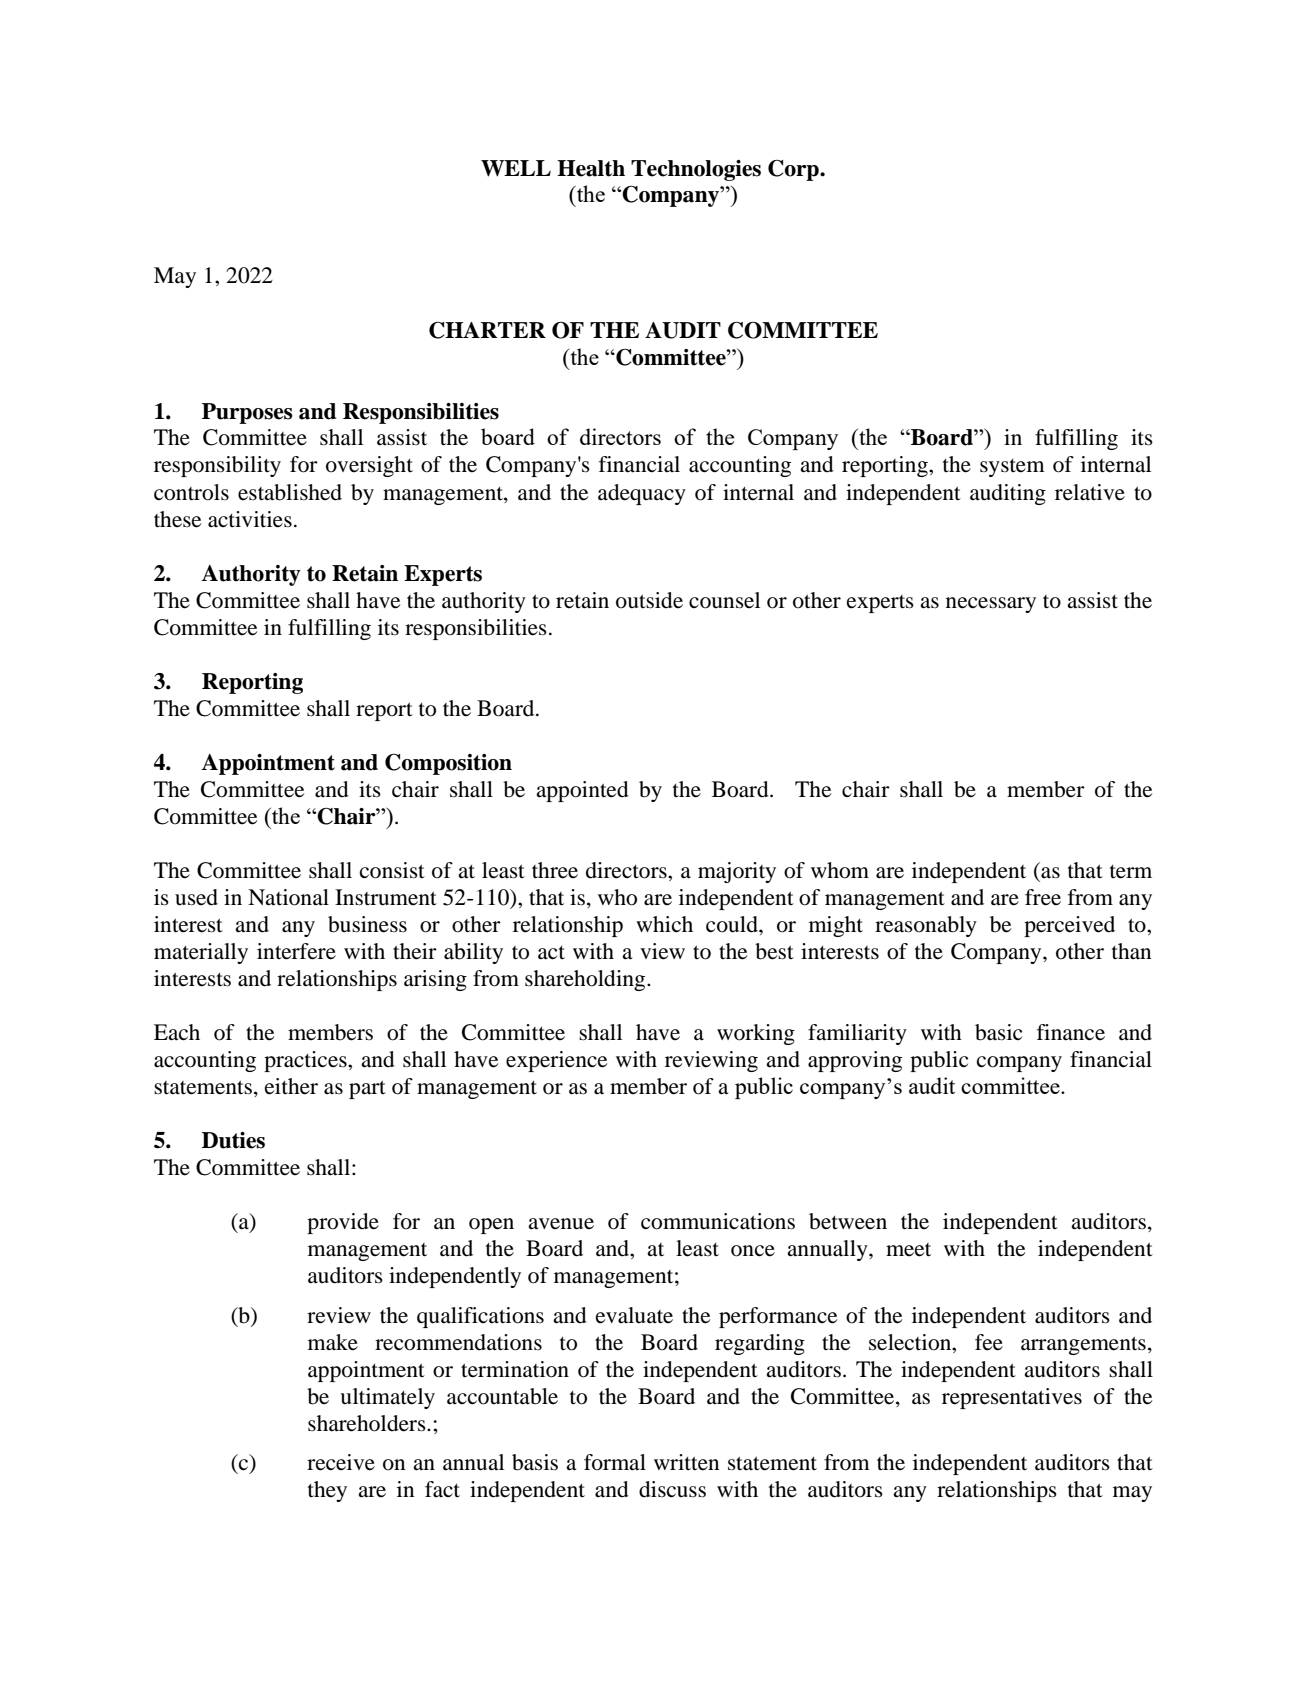  I want to click on WELL, so click(516, 168).
